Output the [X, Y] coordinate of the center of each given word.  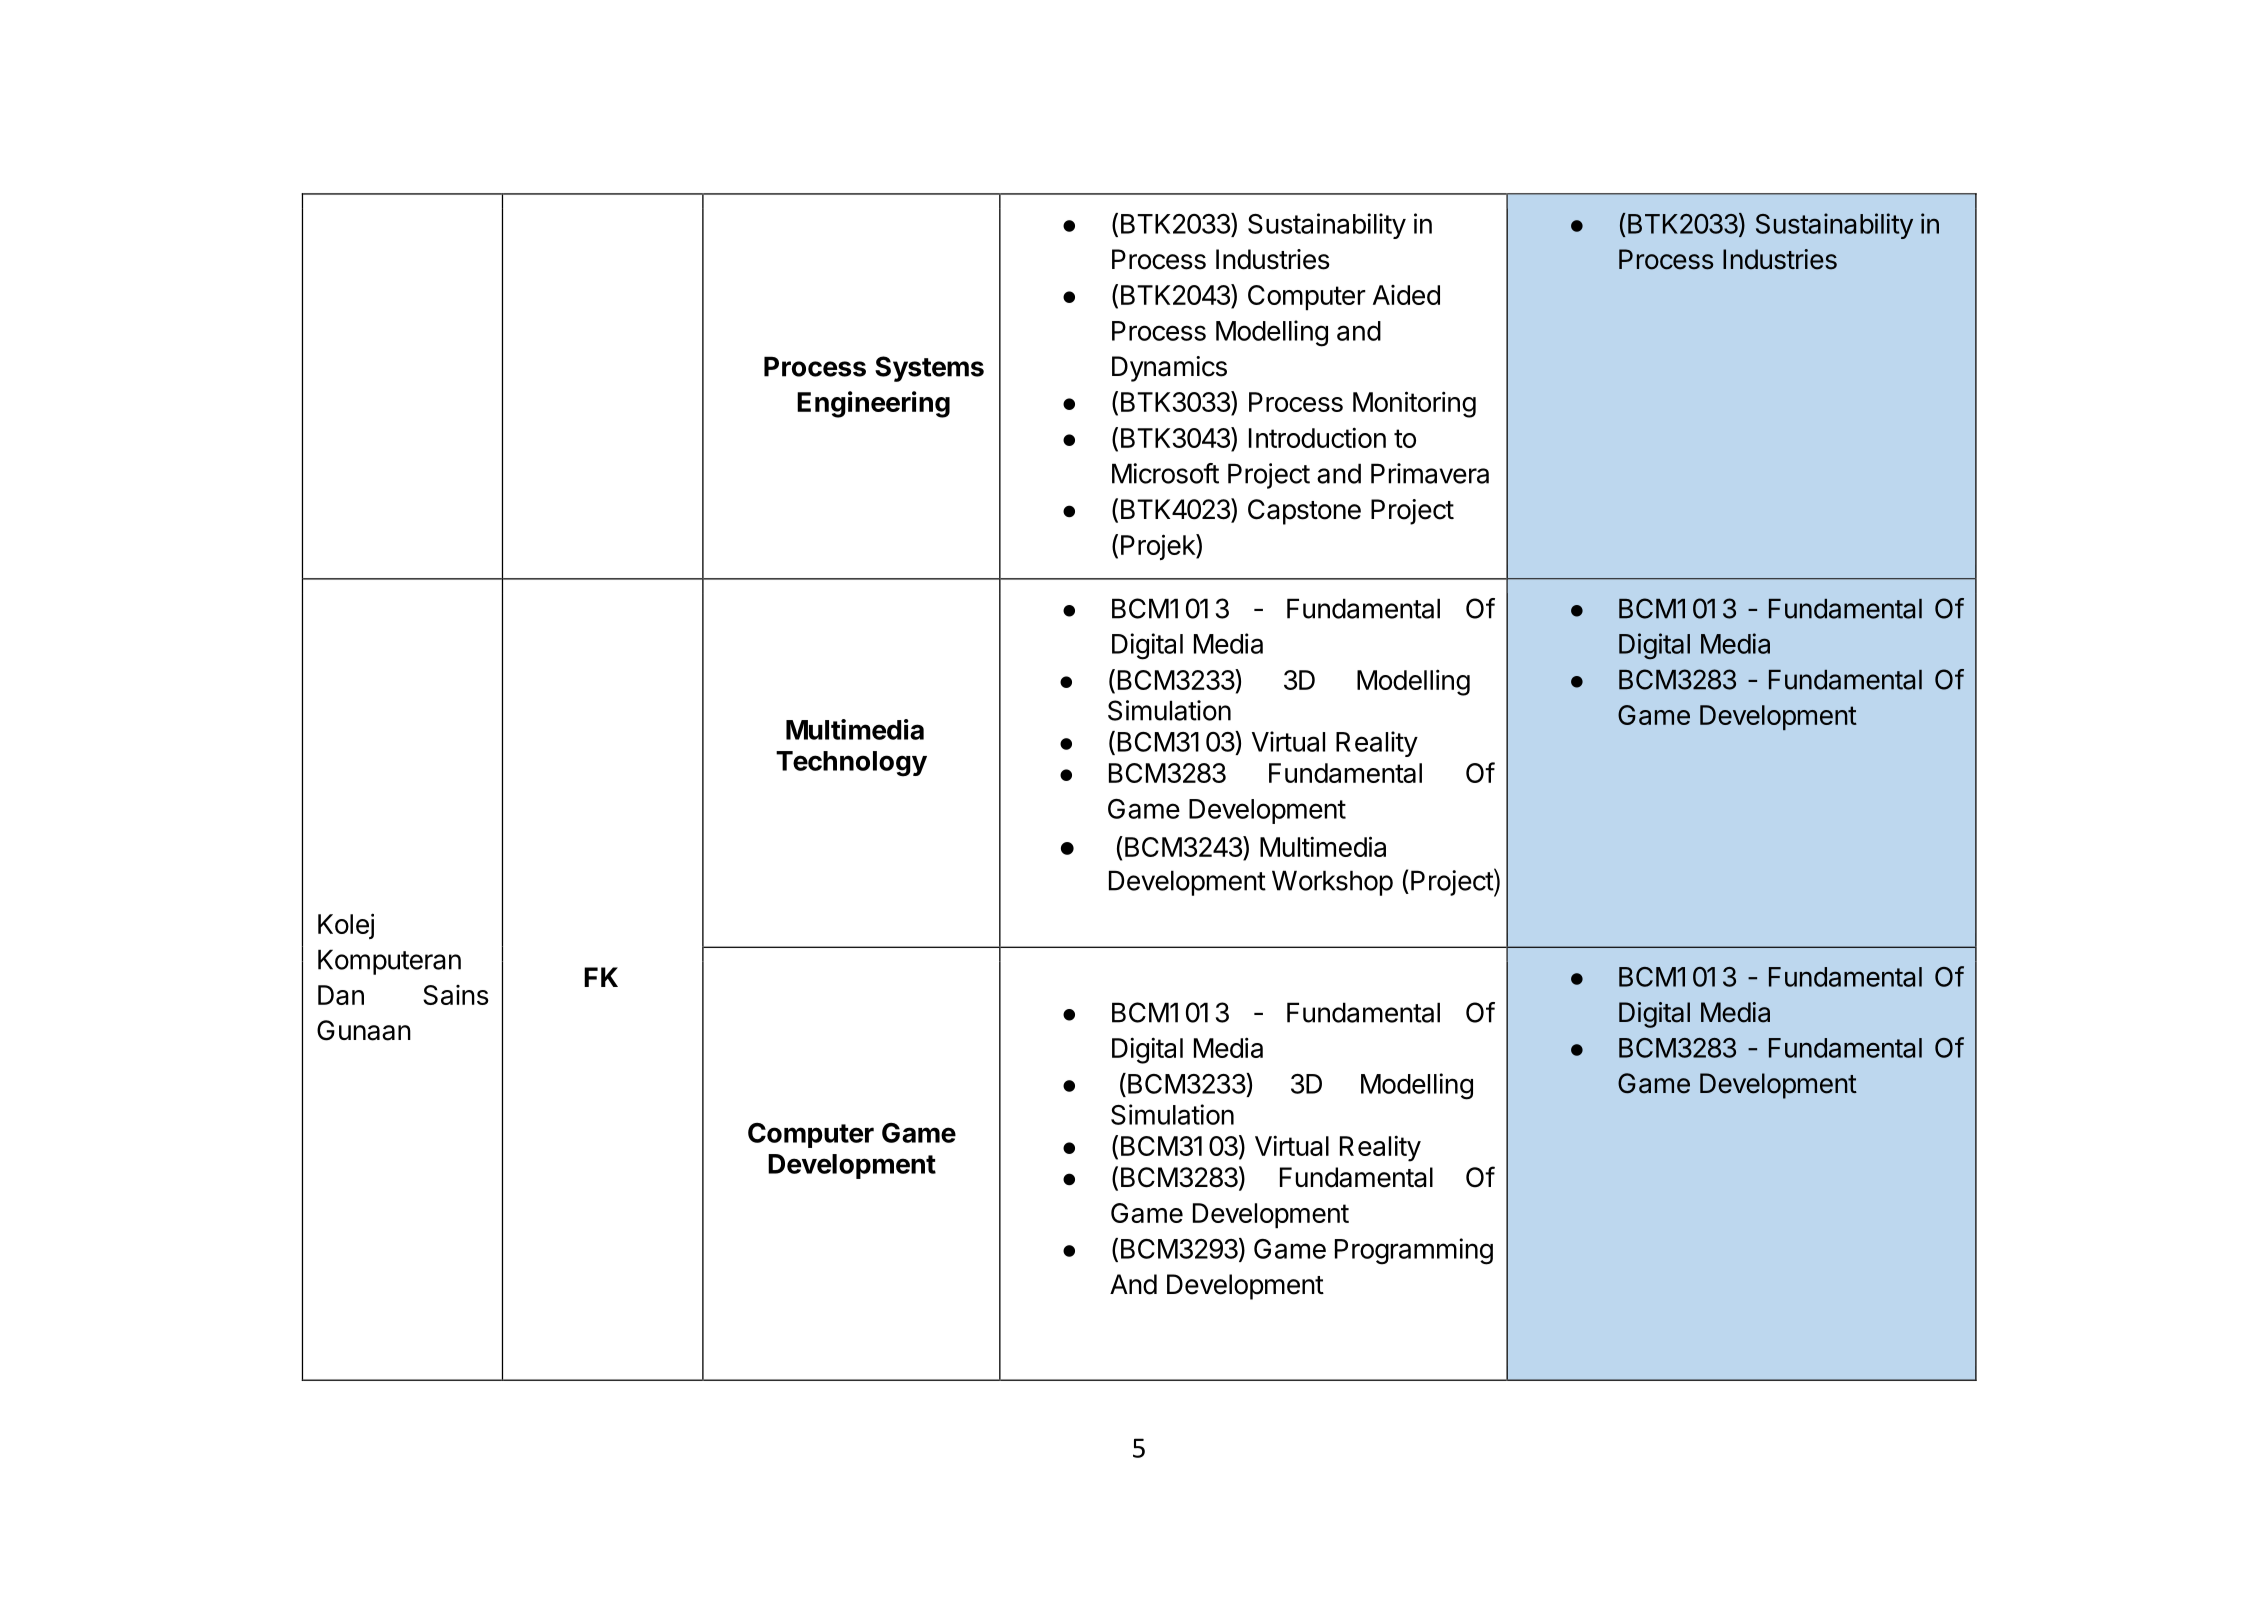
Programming [1414, 1251]
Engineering [873, 404]
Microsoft [1165, 473]
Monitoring [1414, 404]
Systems [929, 369]
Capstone [1304, 512]
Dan [341, 995]
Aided [1406, 295]
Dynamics [1169, 369]
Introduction [1317, 437]
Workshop [1332, 883]
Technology [851, 764]
